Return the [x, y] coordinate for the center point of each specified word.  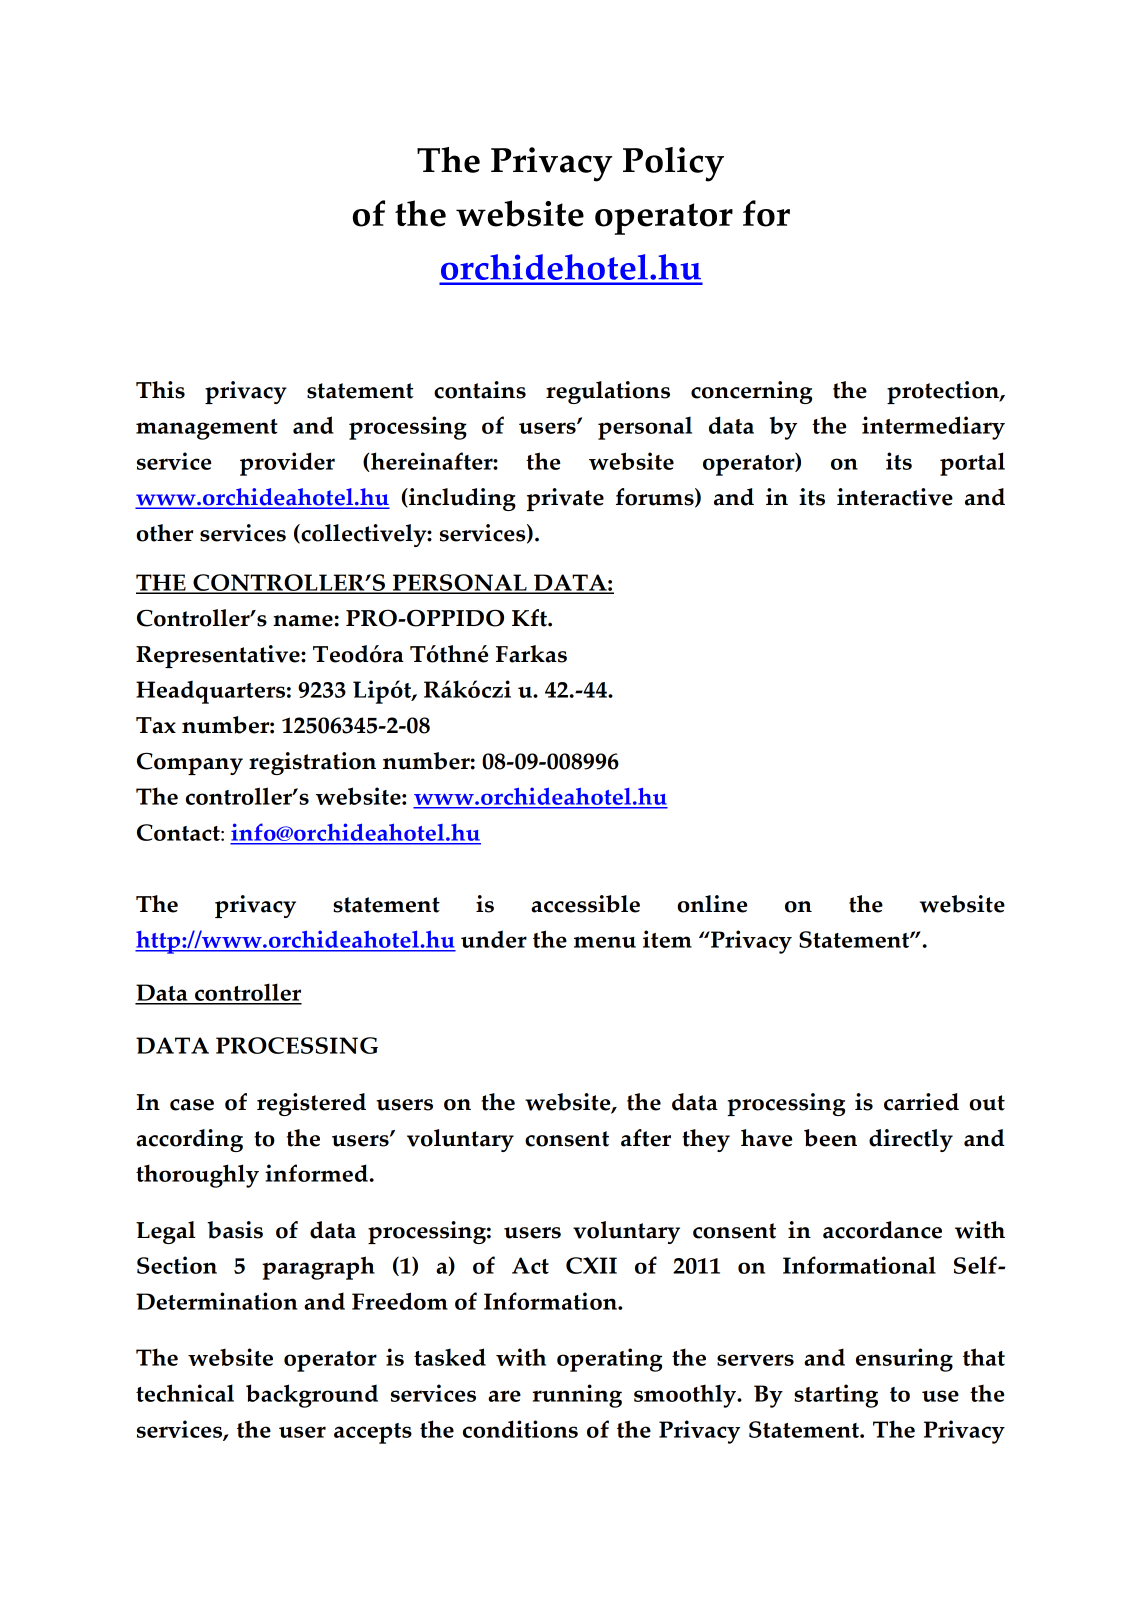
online [712, 904]
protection [944, 392]
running [577, 1396]
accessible [585, 904]
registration [312, 763]
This [160, 390]
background [312, 1396]
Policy [673, 164]
